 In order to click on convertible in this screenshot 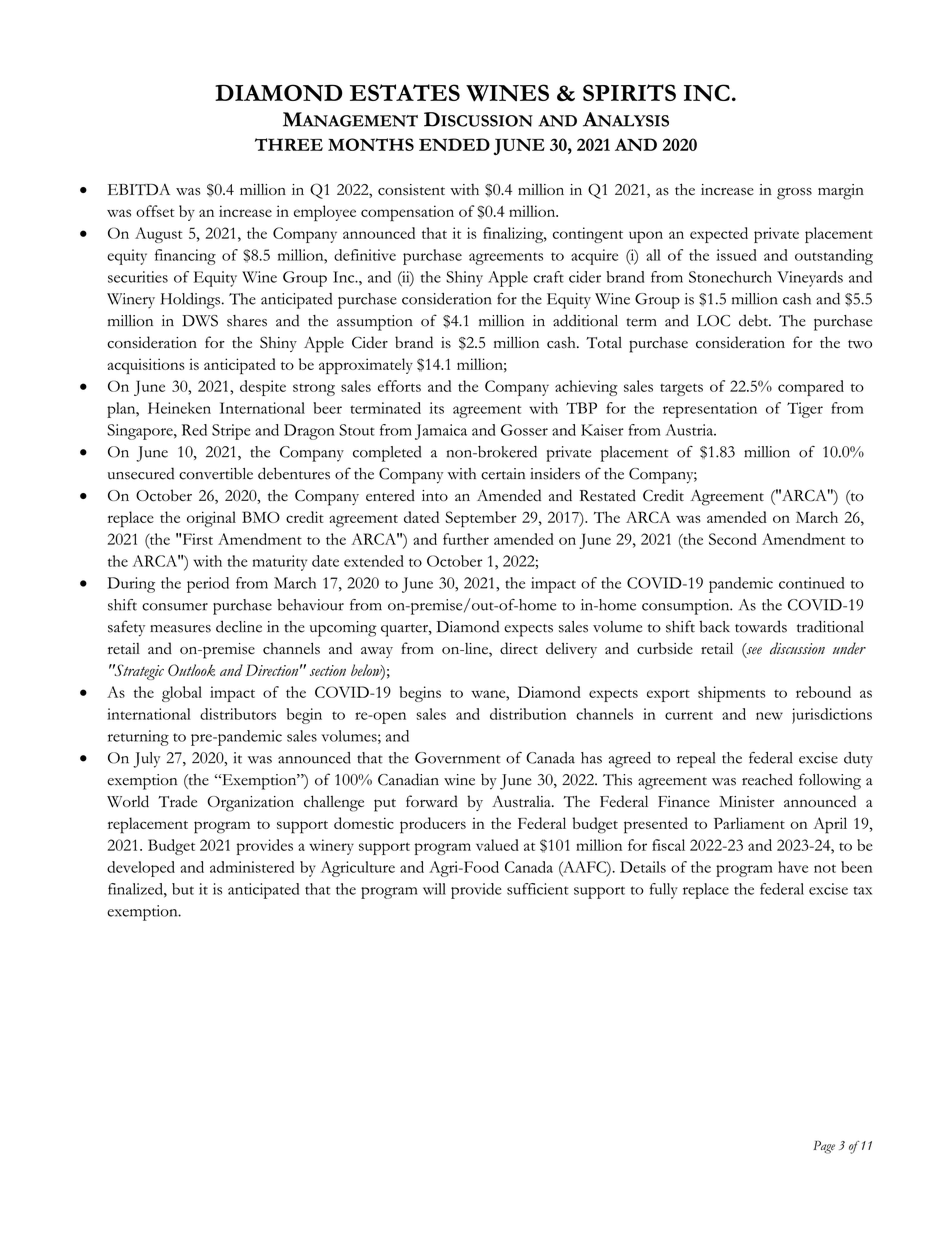, I will do `click(216, 473)`.
